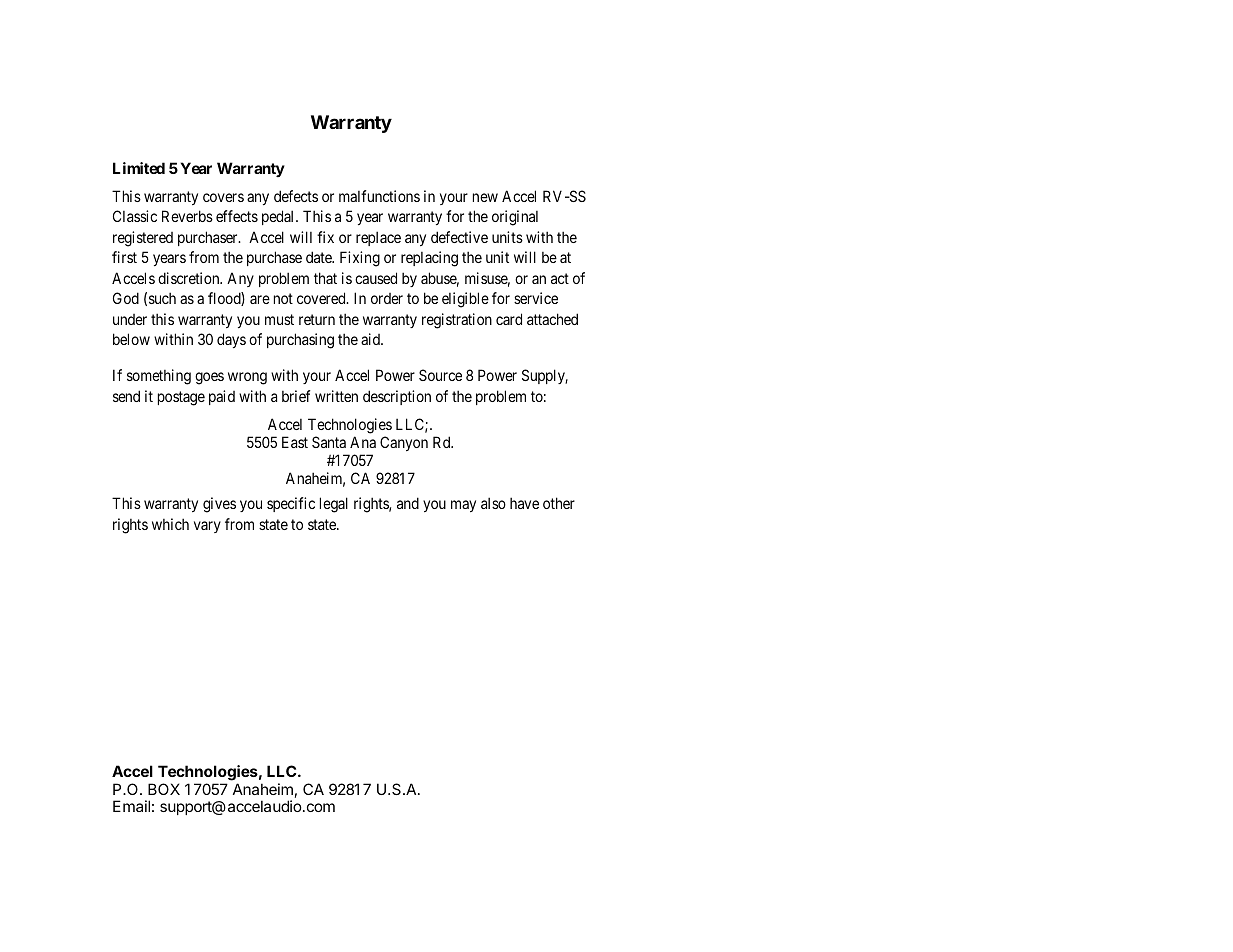 Image resolution: width=1233 pixels, height=952 pixels. Describe the element at coordinates (336, 396) in the screenshot. I see `written` at that location.
